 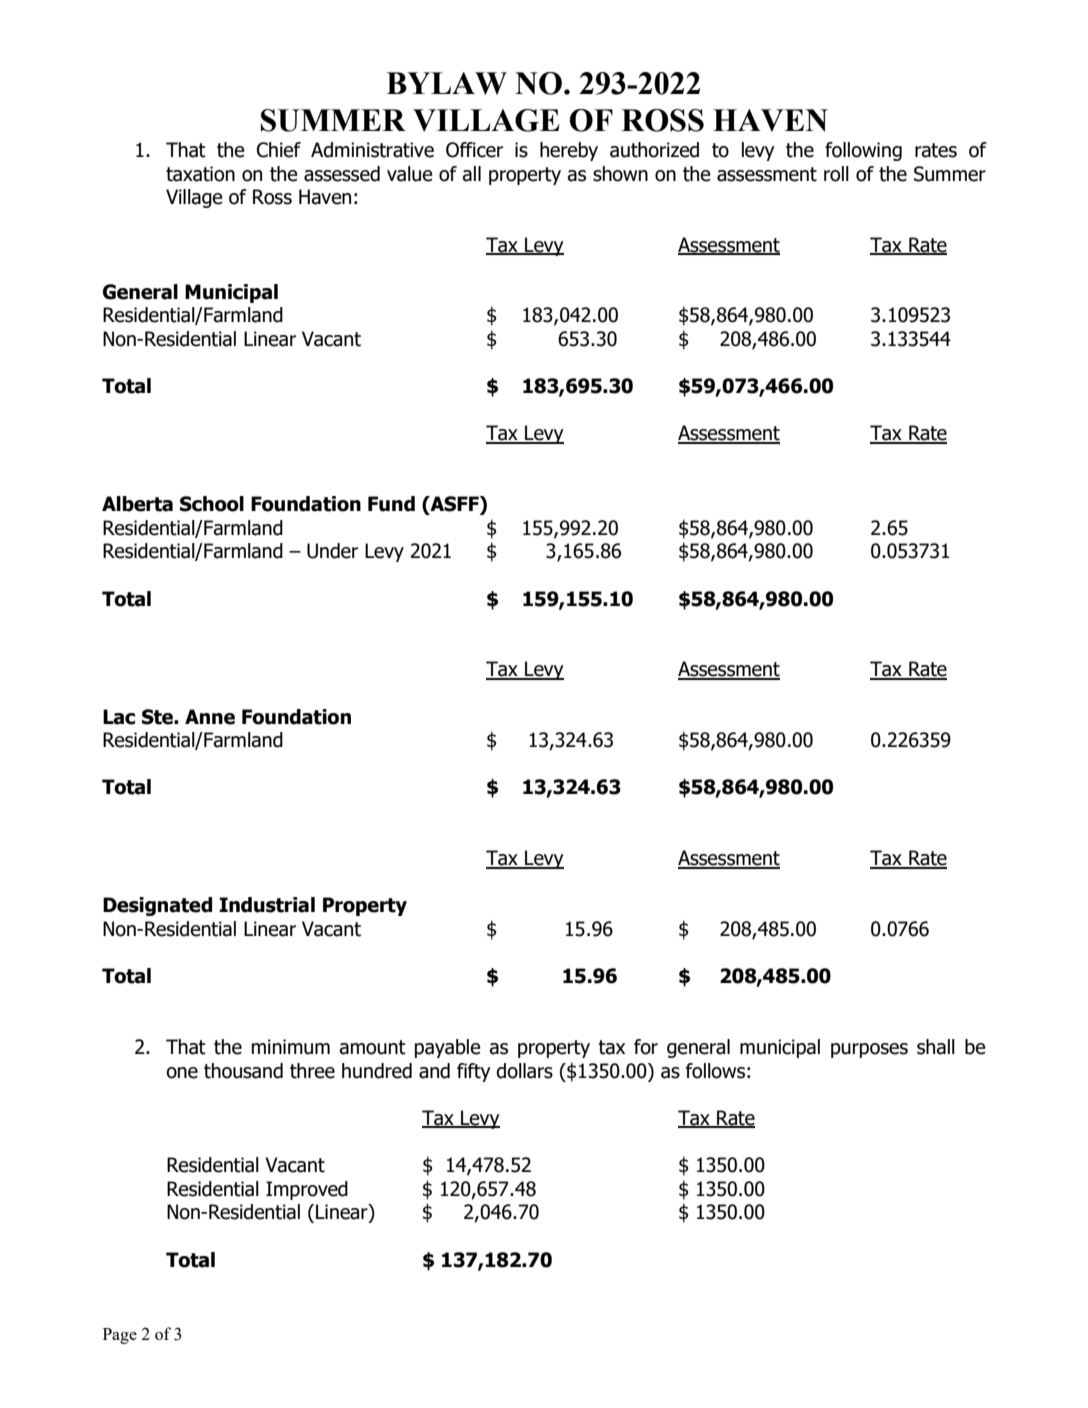 What do you see at coordinates (524, 1071) in the screenshot?
I see `dollars` at bounding box center [524, 1071].
